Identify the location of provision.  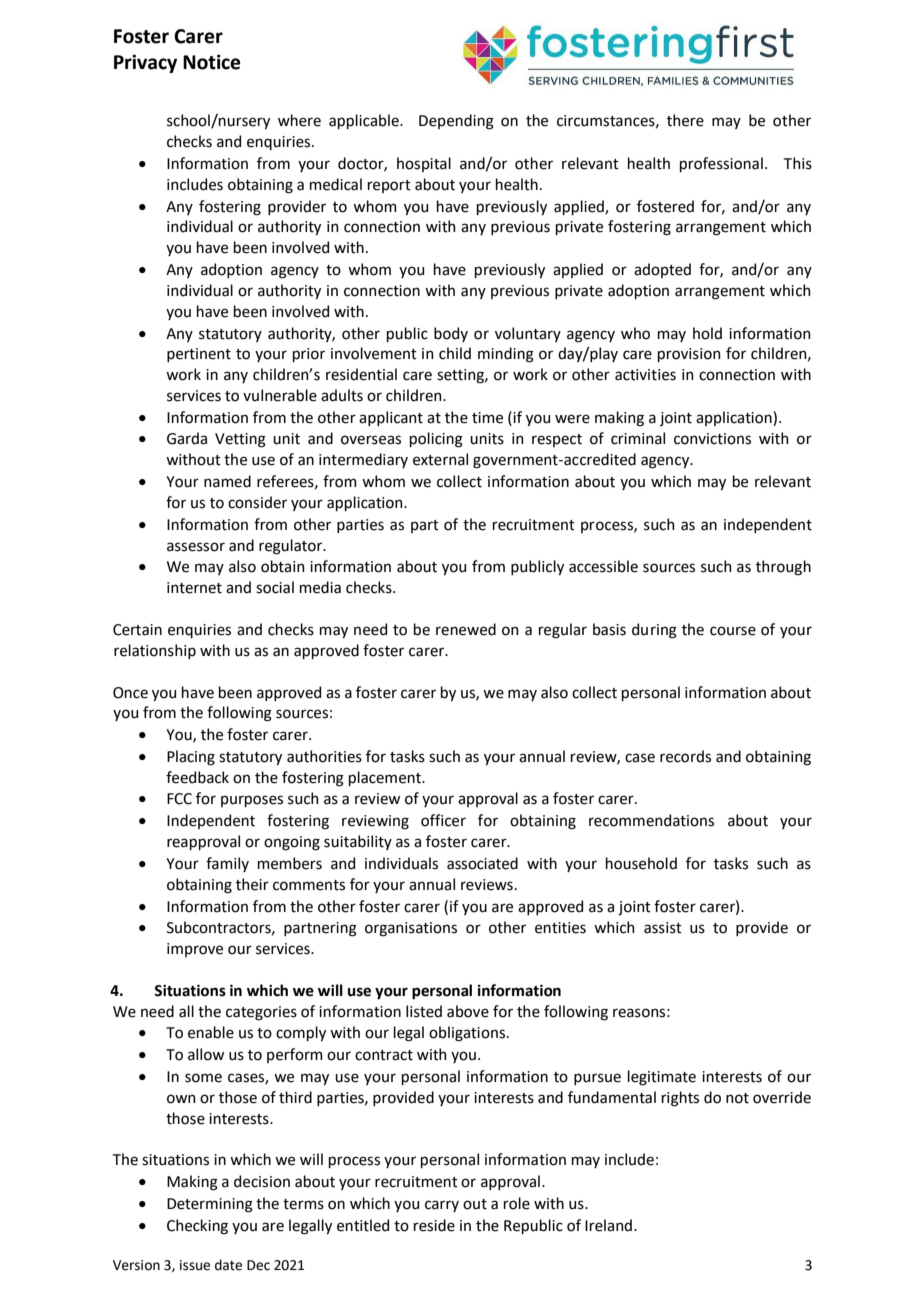
(689, 355).
